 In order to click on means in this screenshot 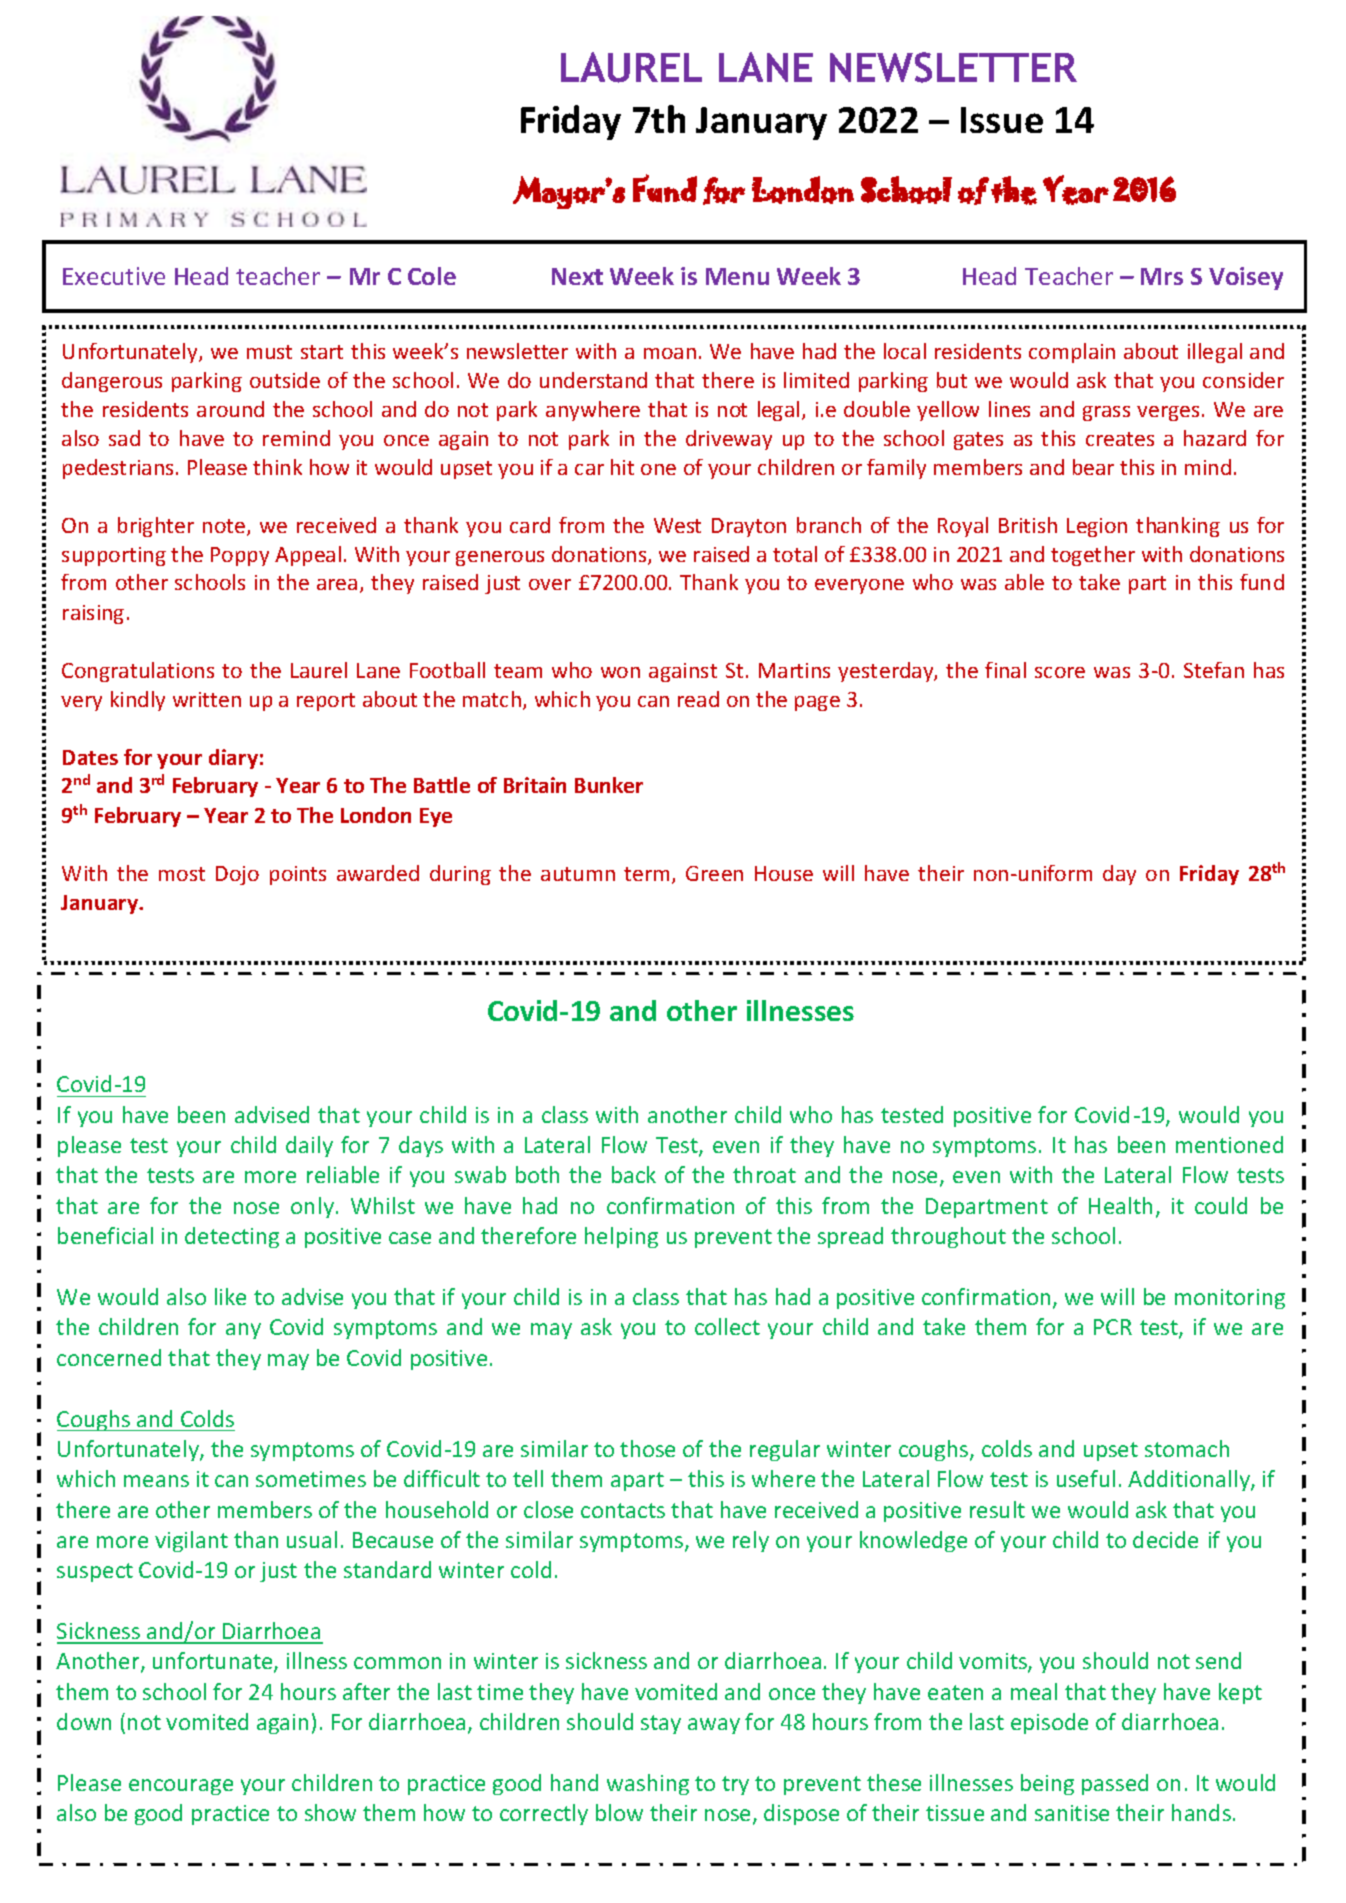, I will do `click(156, 1481)`.
